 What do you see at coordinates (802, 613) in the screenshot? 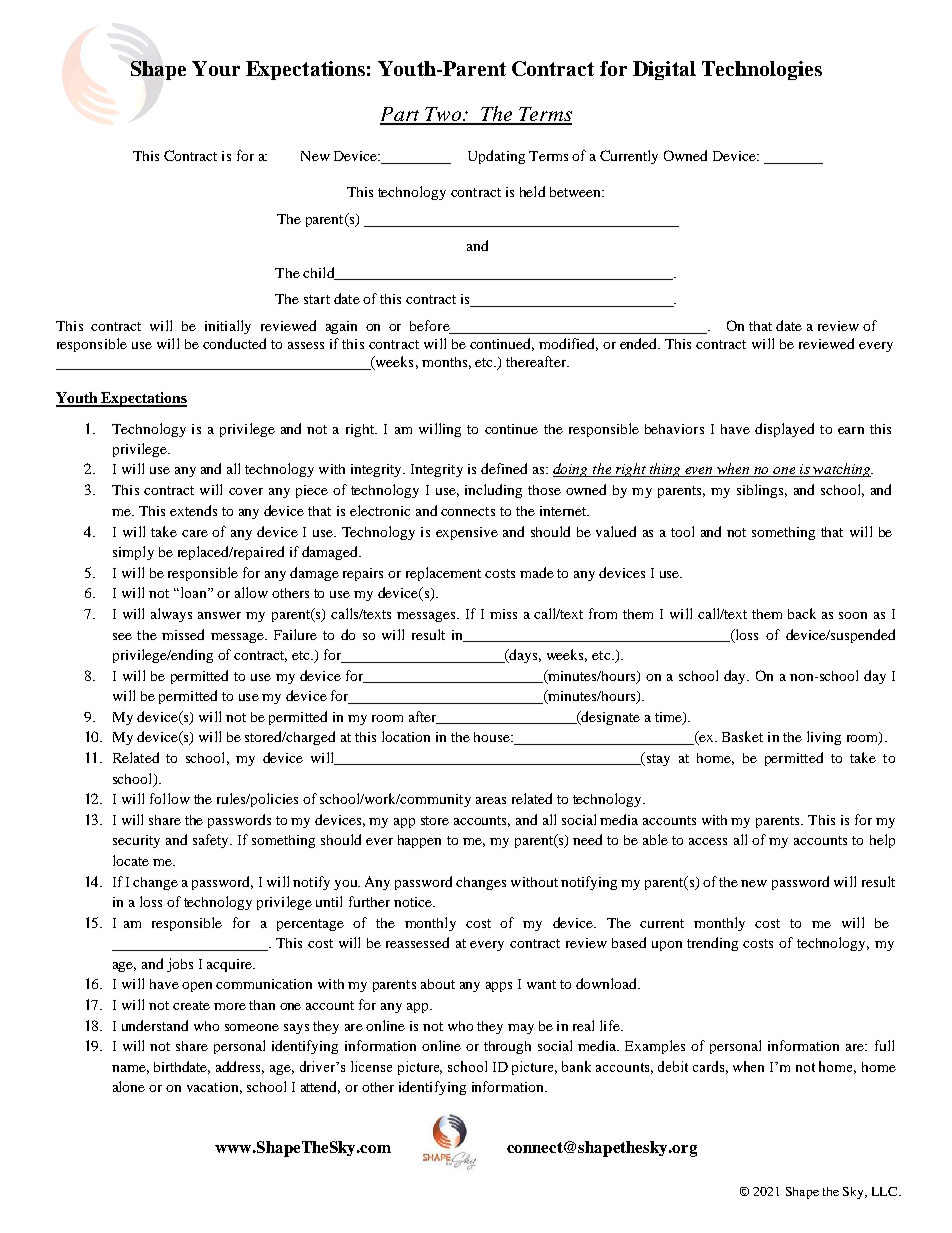
I see `back` at bounding box center [802, 613].
